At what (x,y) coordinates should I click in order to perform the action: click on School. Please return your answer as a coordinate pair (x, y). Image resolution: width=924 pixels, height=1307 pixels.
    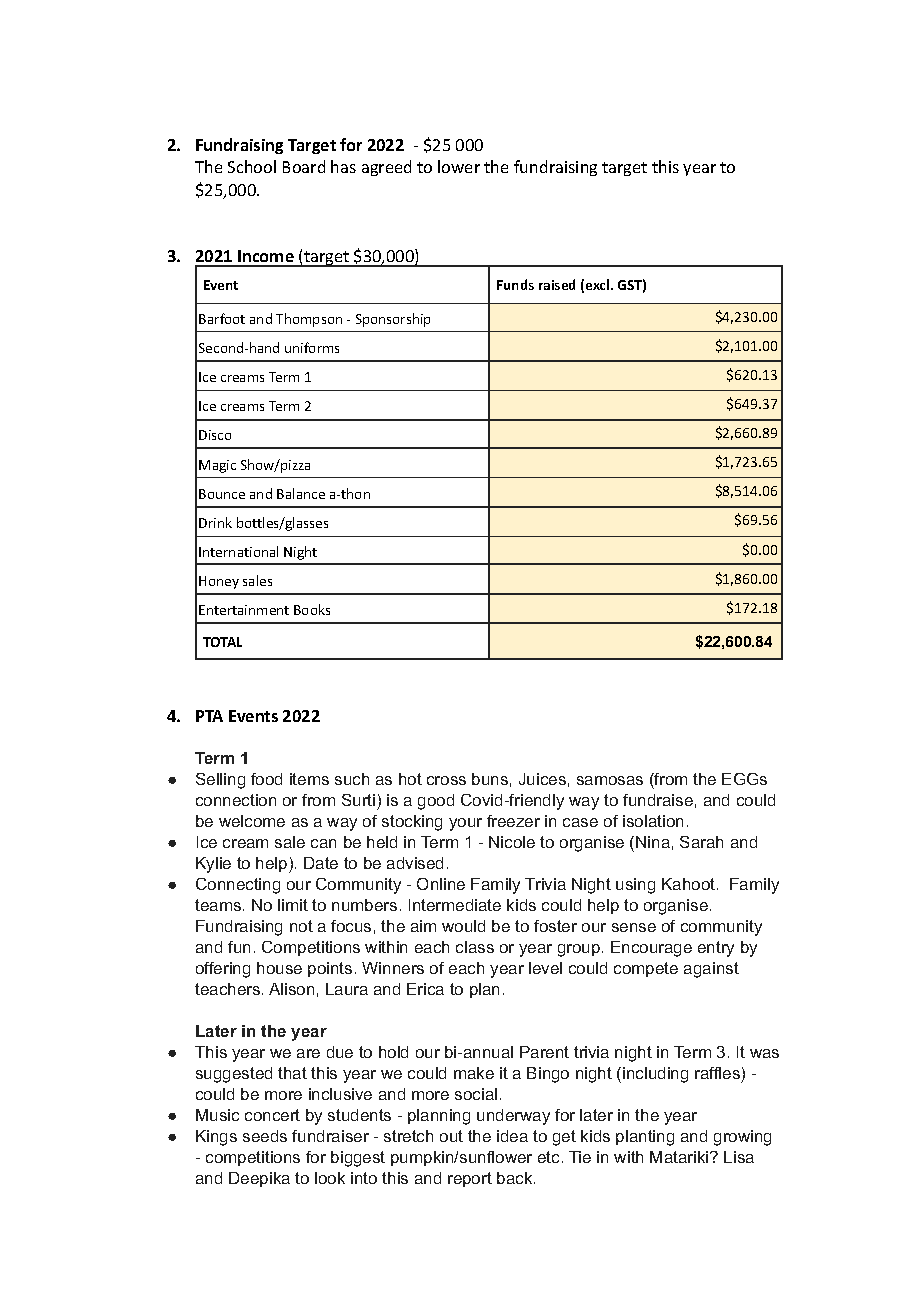
    Looking at the image, I should click on (252, 166).
